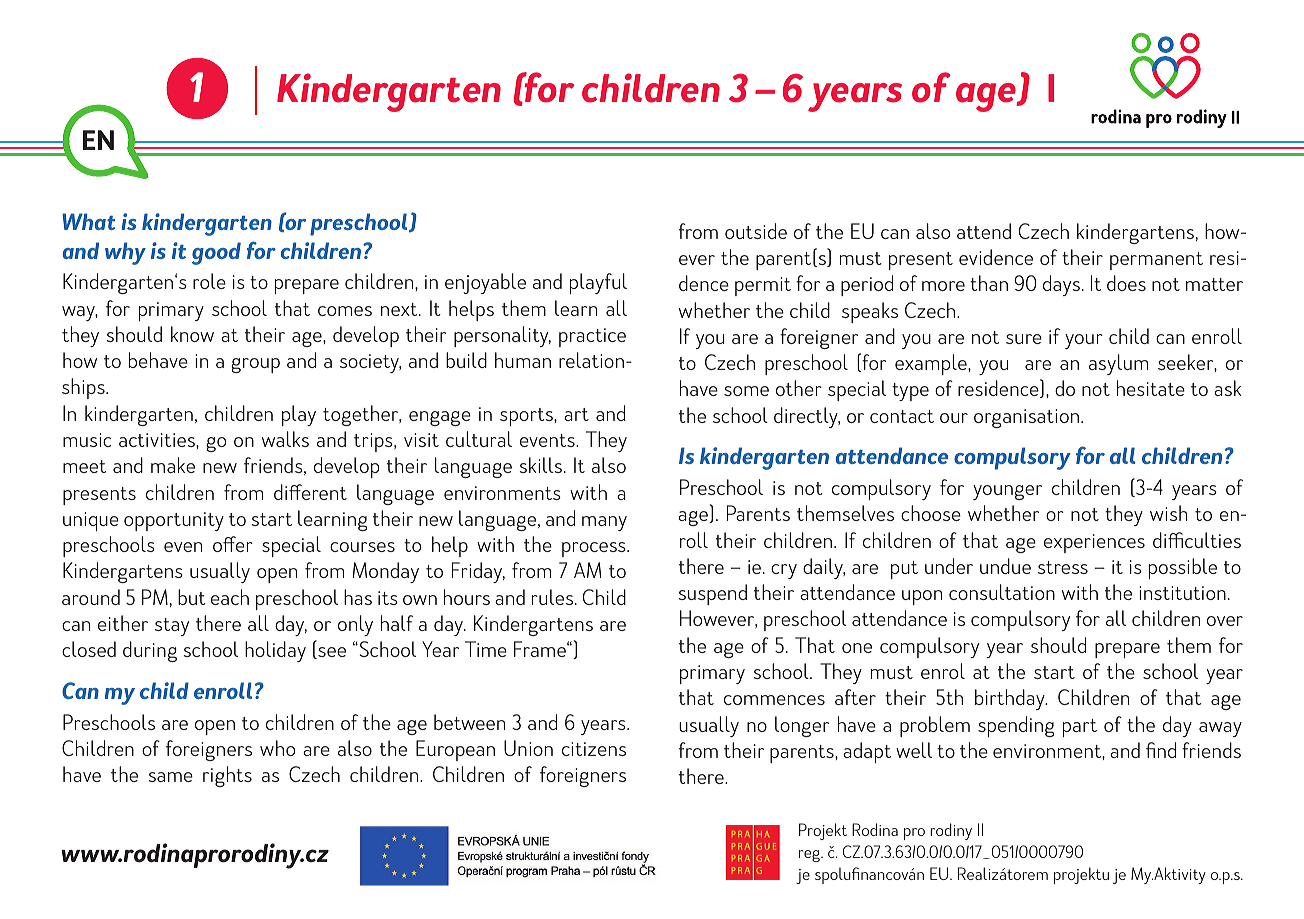  I want to click on process, so click(595, 549).
